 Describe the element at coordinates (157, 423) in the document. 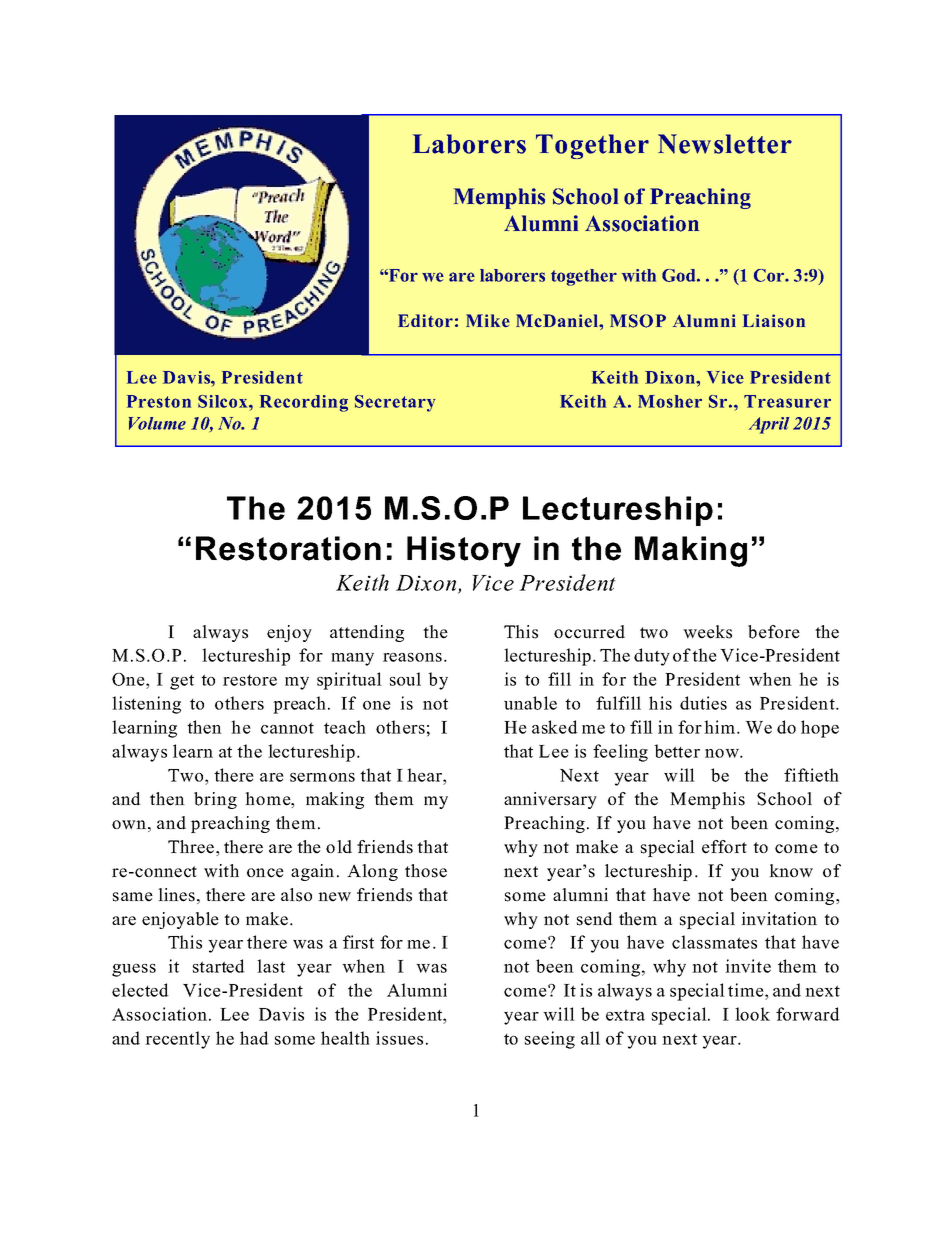

I see `Volume` at that location.
